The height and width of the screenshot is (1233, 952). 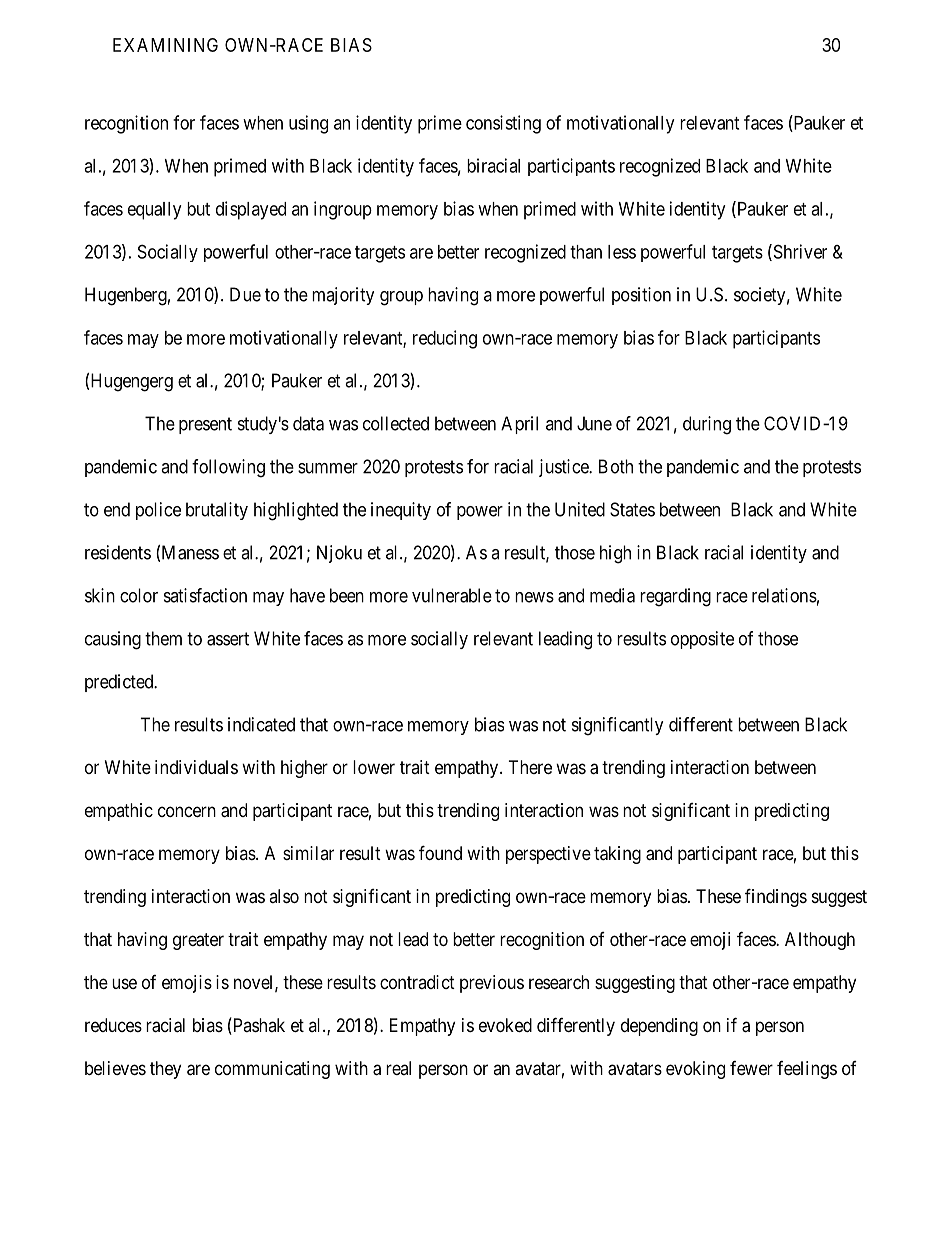 I want to click on individuals, so click(x=196, y=767).
